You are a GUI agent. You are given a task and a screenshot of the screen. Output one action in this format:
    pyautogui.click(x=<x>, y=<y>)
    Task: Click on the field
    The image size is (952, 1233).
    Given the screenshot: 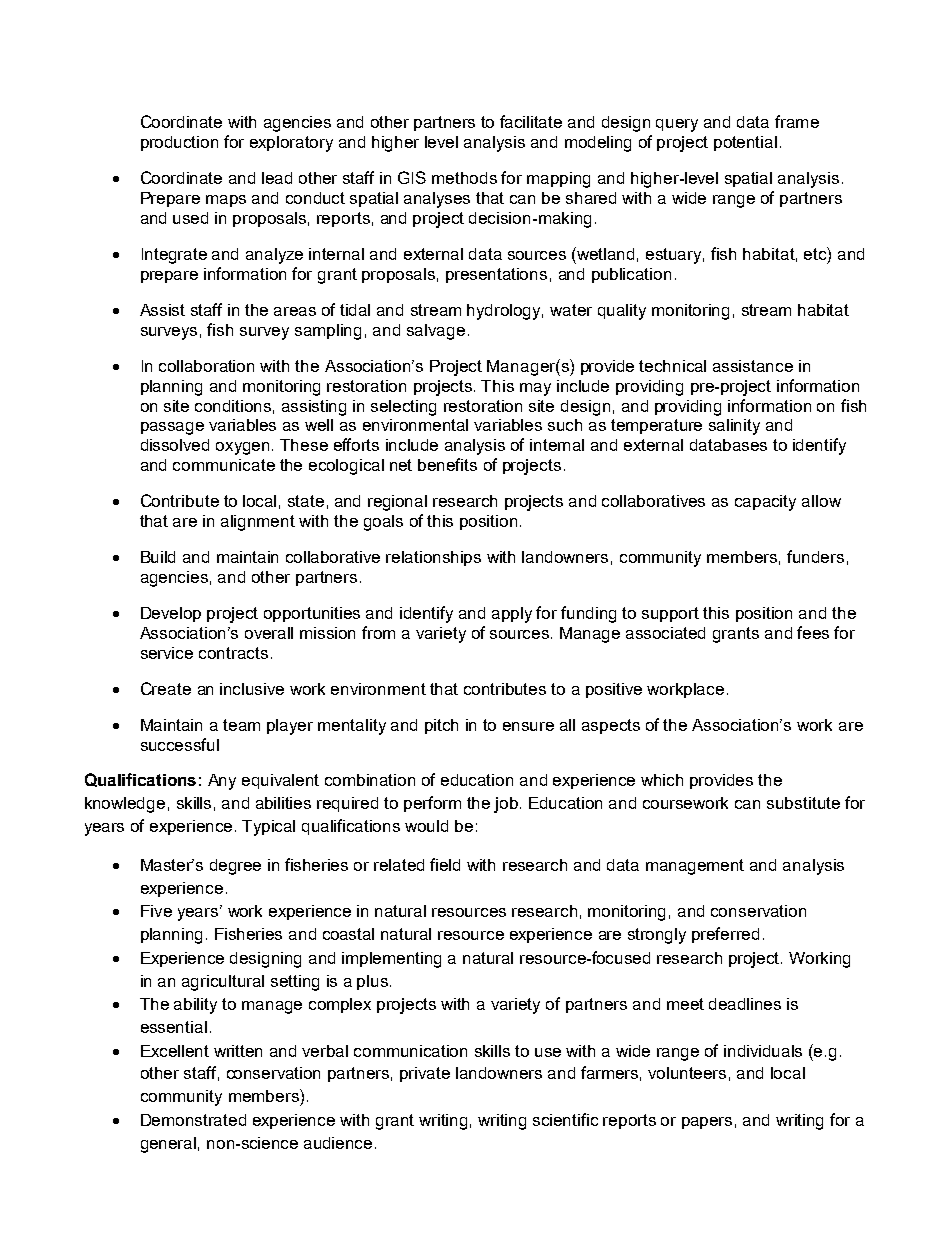 What is the action you would take?
    pyautogui.click(x=445, y=864)
